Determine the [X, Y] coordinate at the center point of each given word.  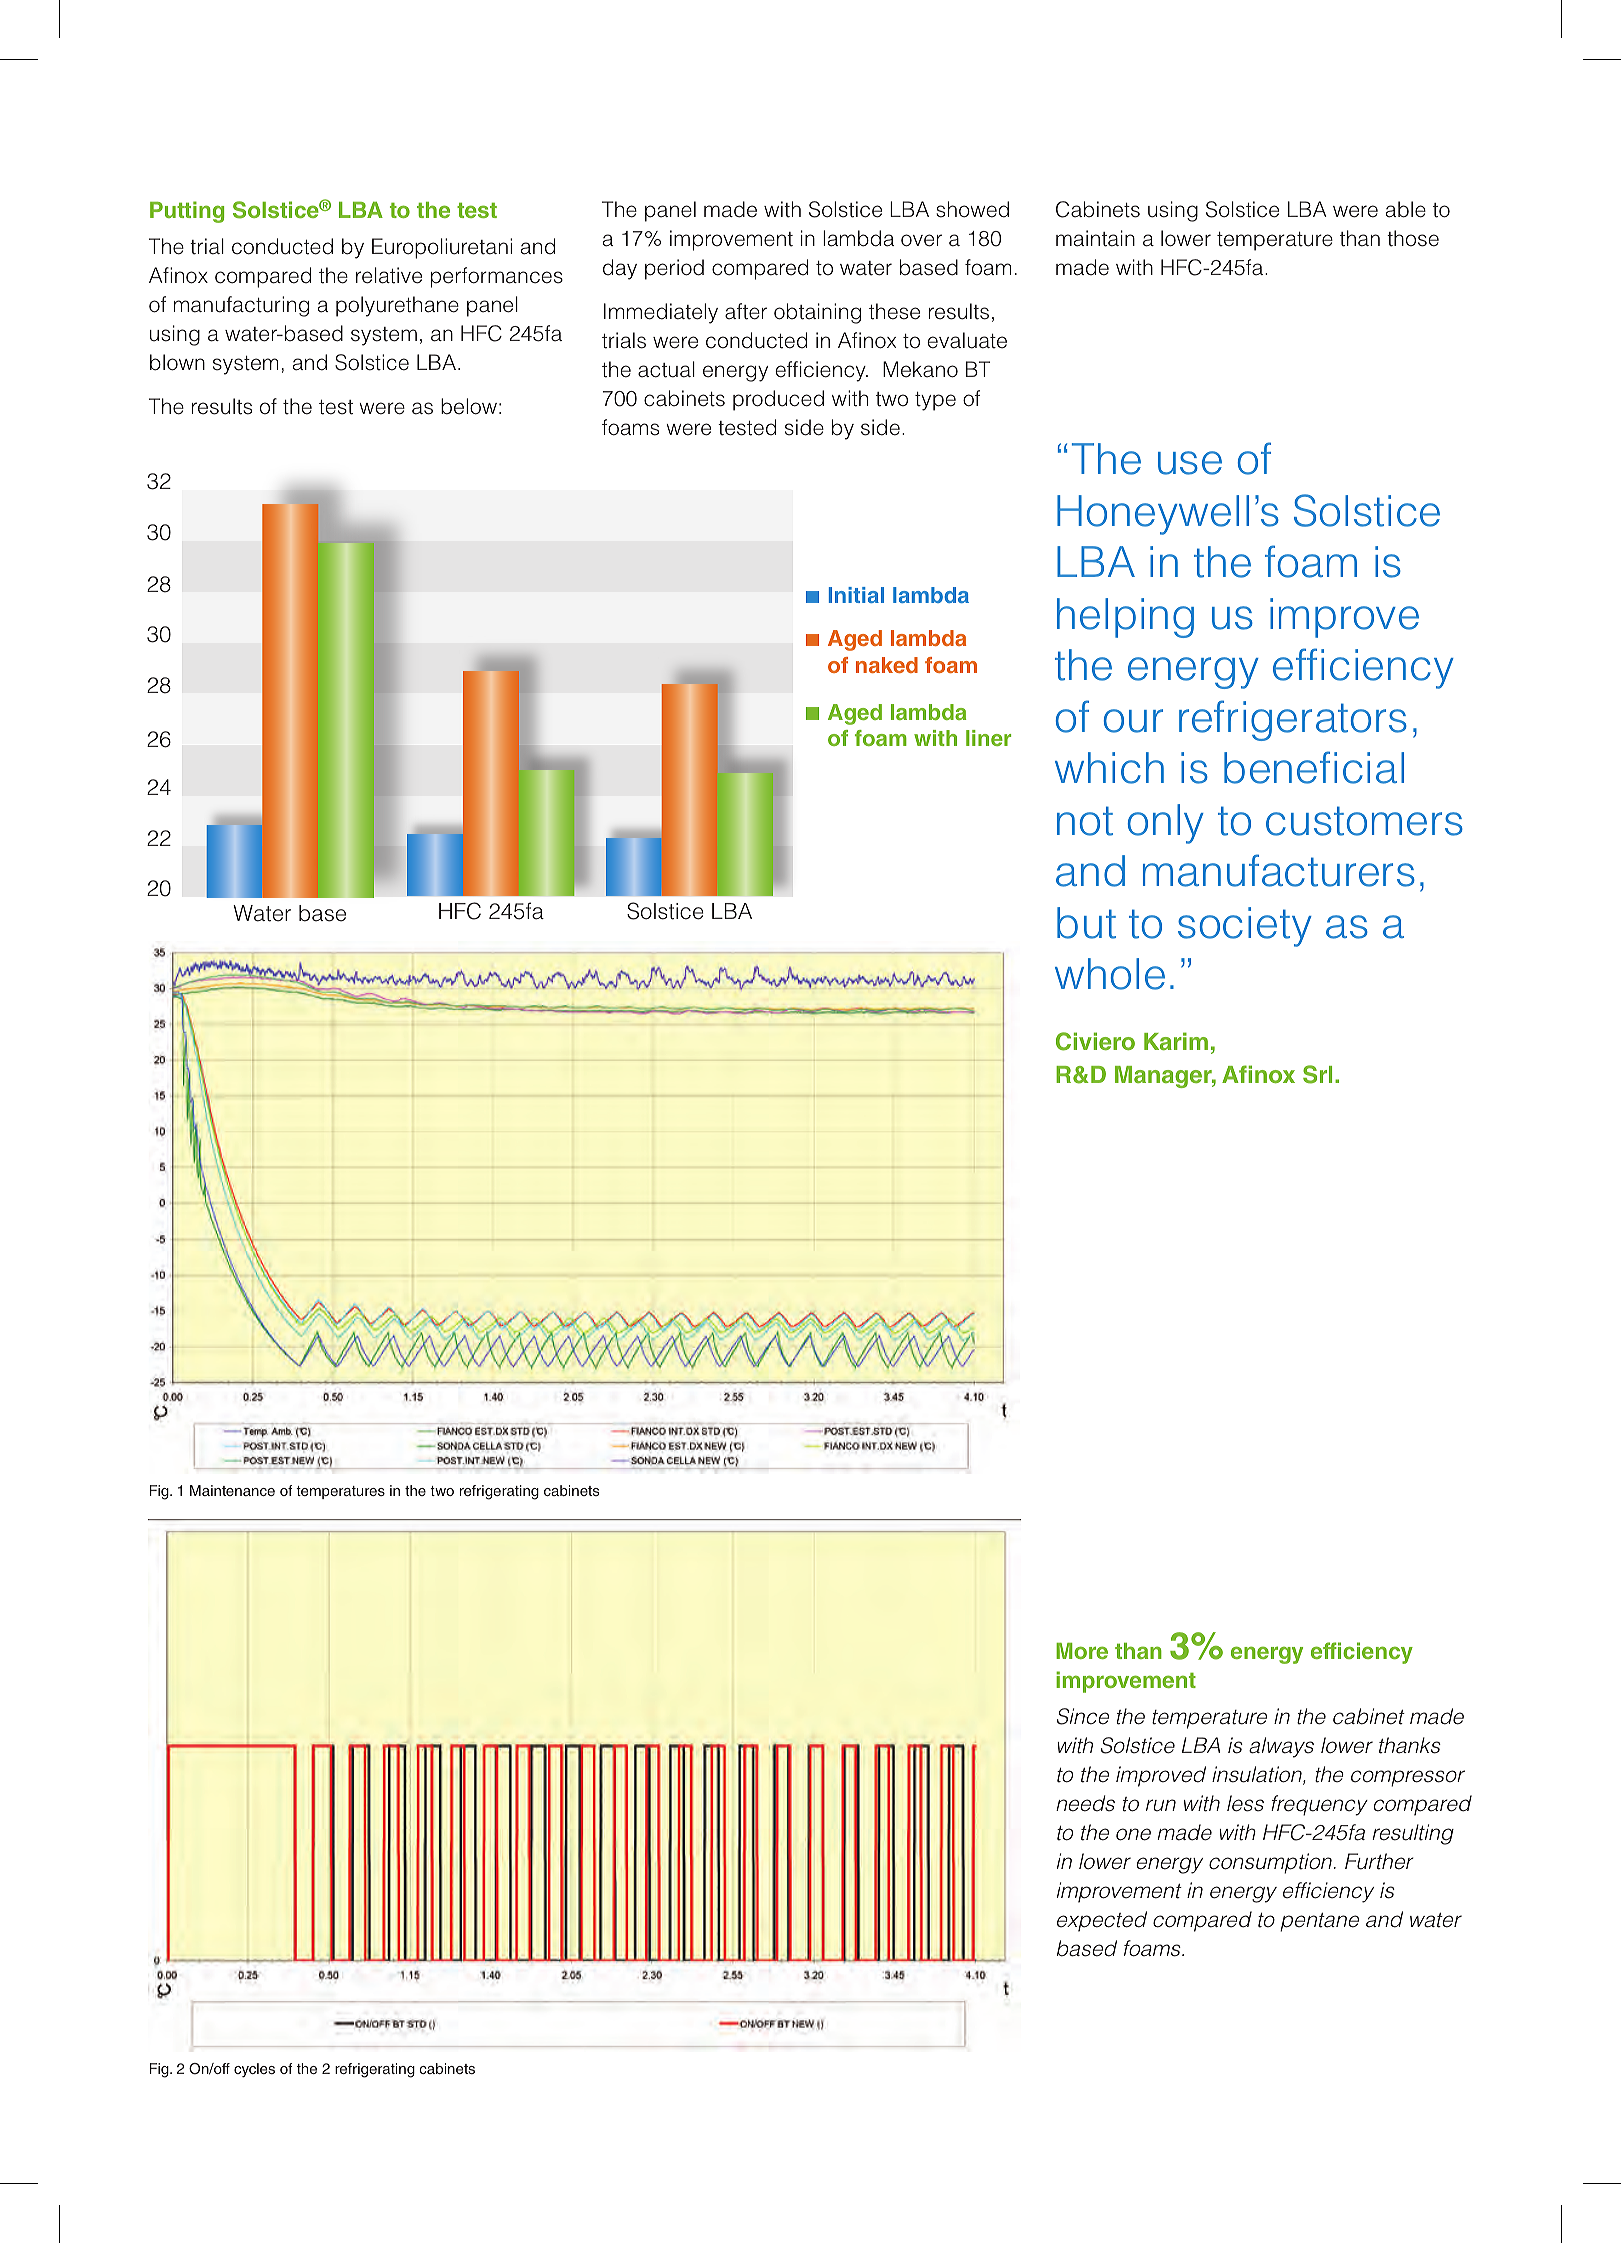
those [1413, 238]
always [1281, 1747]
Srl [1317, 1074]
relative [389, 275]
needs [1085, 1803]
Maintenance [232, 1490]
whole [1110, 974]
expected [1102, 1921]
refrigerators [1293, 720]
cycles [254, 2070]
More [1082, 1651]
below [469, 406]
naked [887, 665]
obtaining [817, 313]
